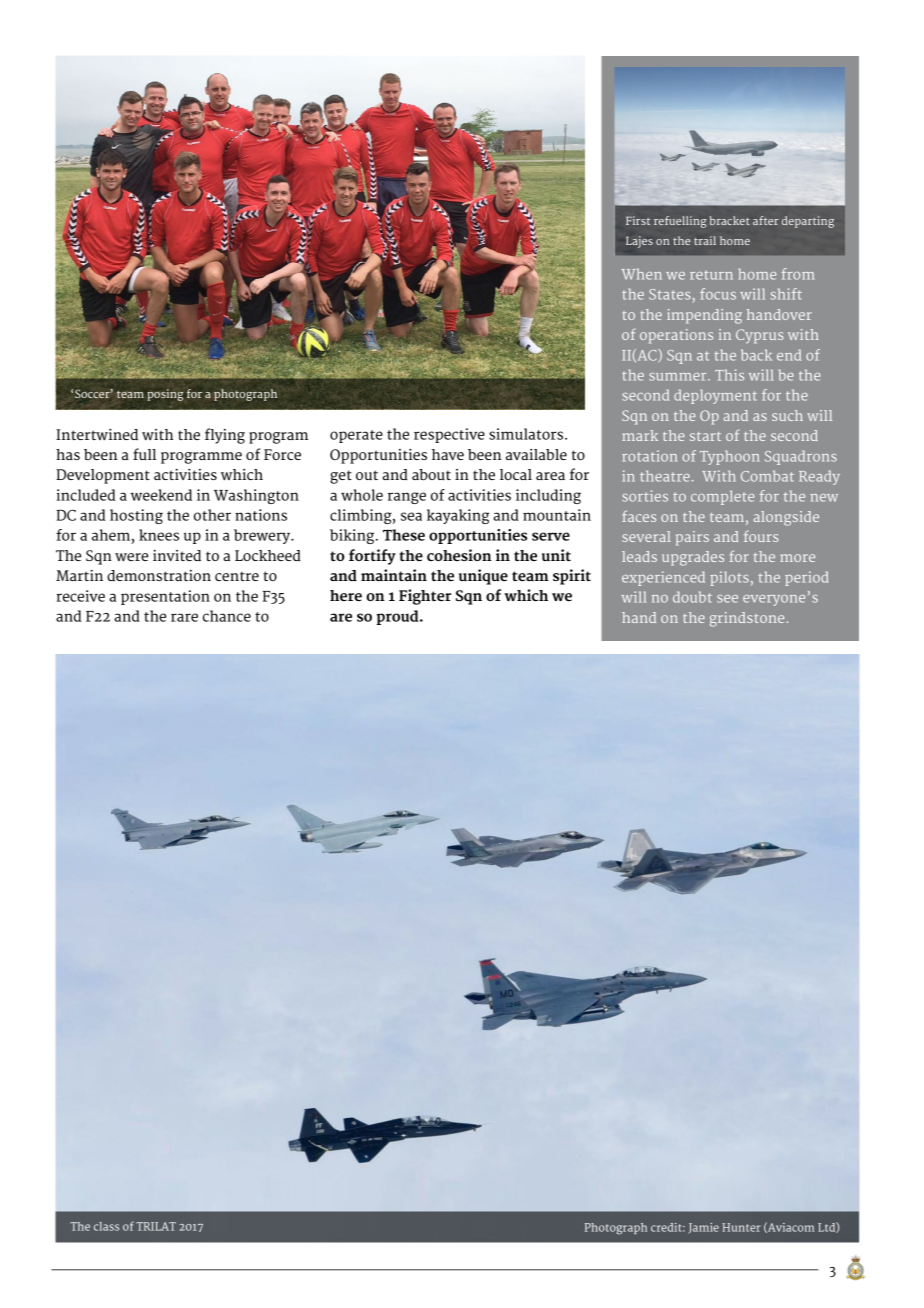 This image has width=924, height=1308. Describe the element at coordinates (425, 597) in the image. I see `Fighter` at that location.
